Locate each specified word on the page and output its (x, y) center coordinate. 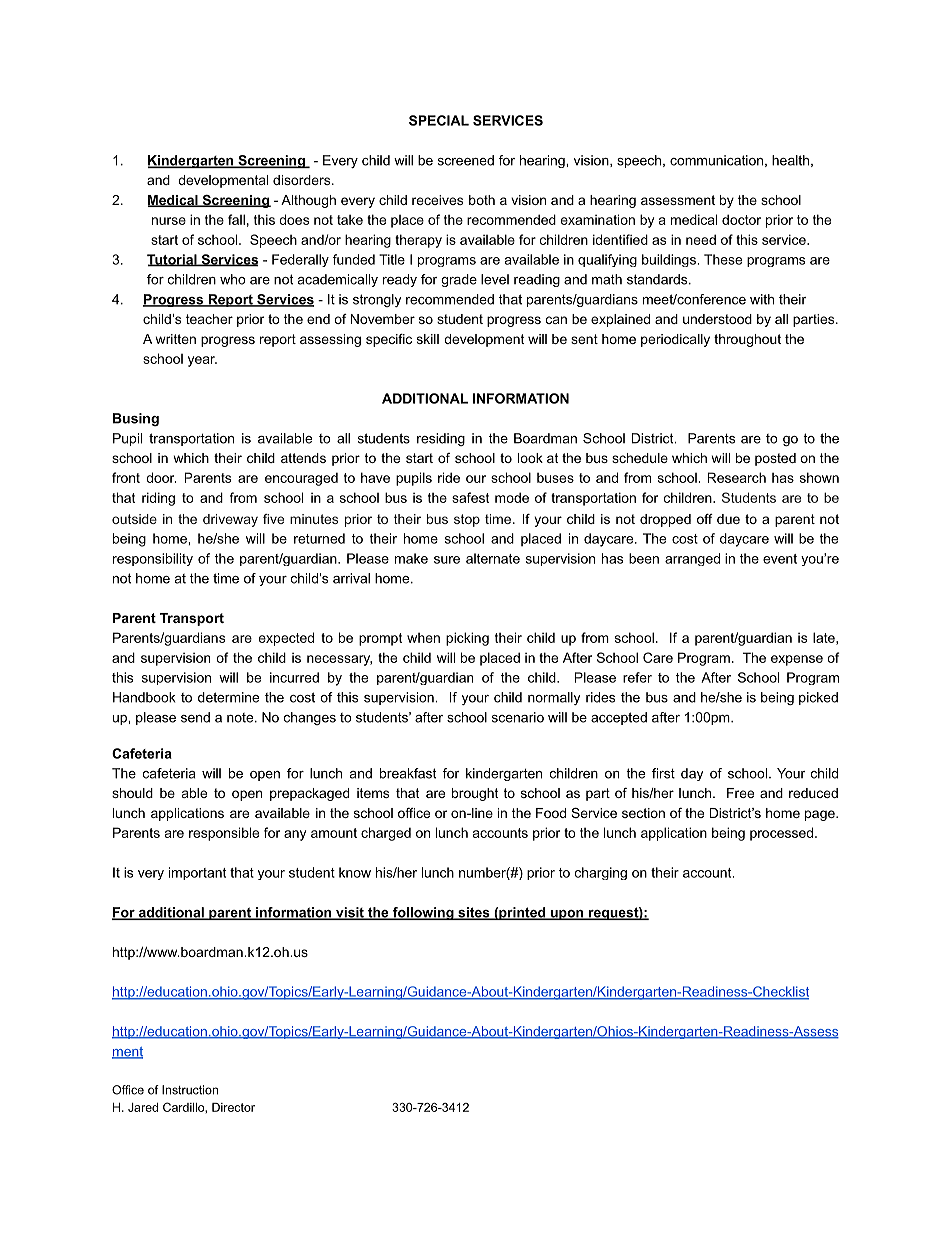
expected (286, 639)
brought (475, 794)
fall (236, 219)
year (202, 361)
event (780, 559)
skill (428, 339)
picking (467, 639)
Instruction (190, 1090)
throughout (747, 340)
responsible (224, 834)
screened (466, 160)
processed (781, 834)
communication (716, 160)
